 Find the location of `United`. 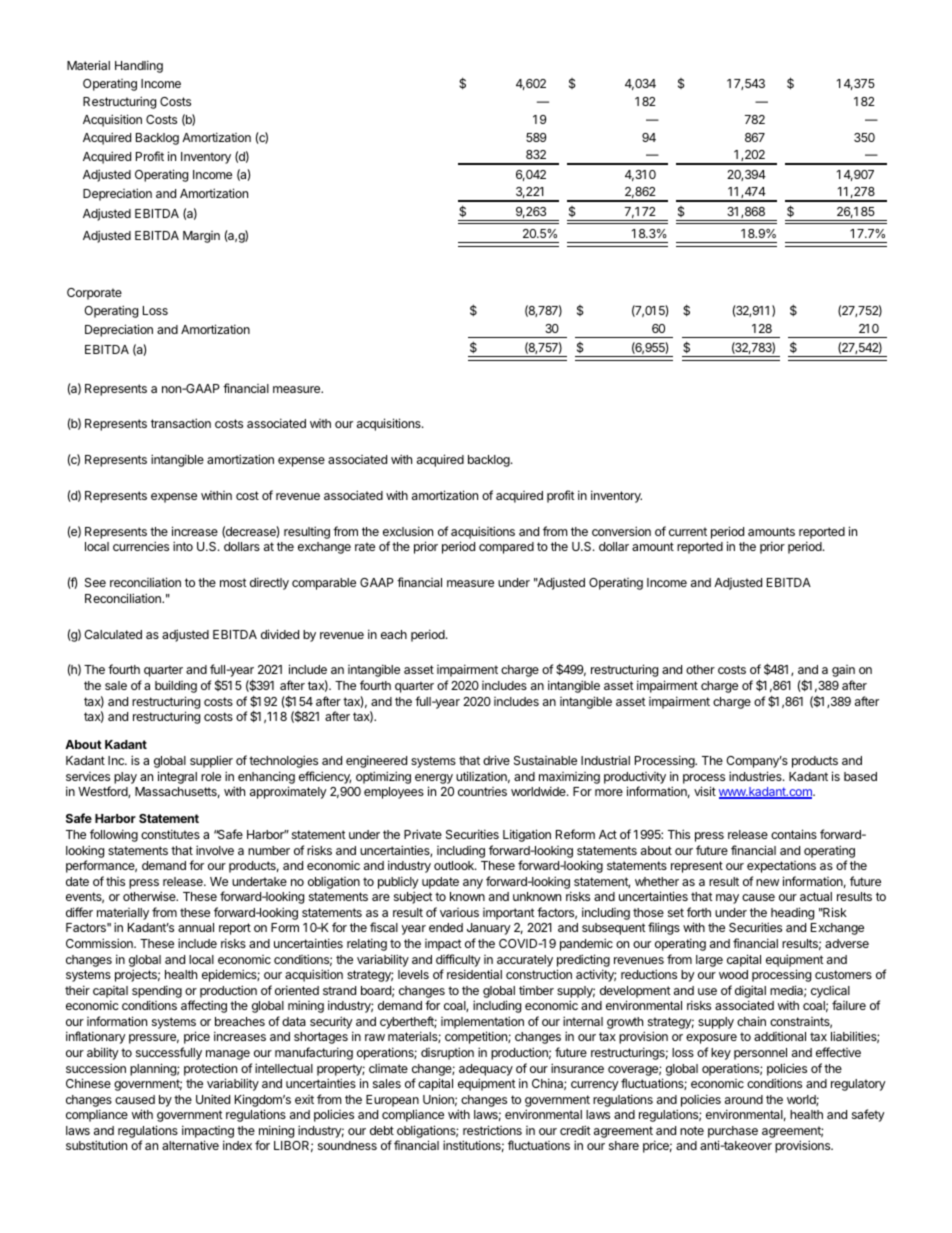

United is located at coordinates (213, 1099).
